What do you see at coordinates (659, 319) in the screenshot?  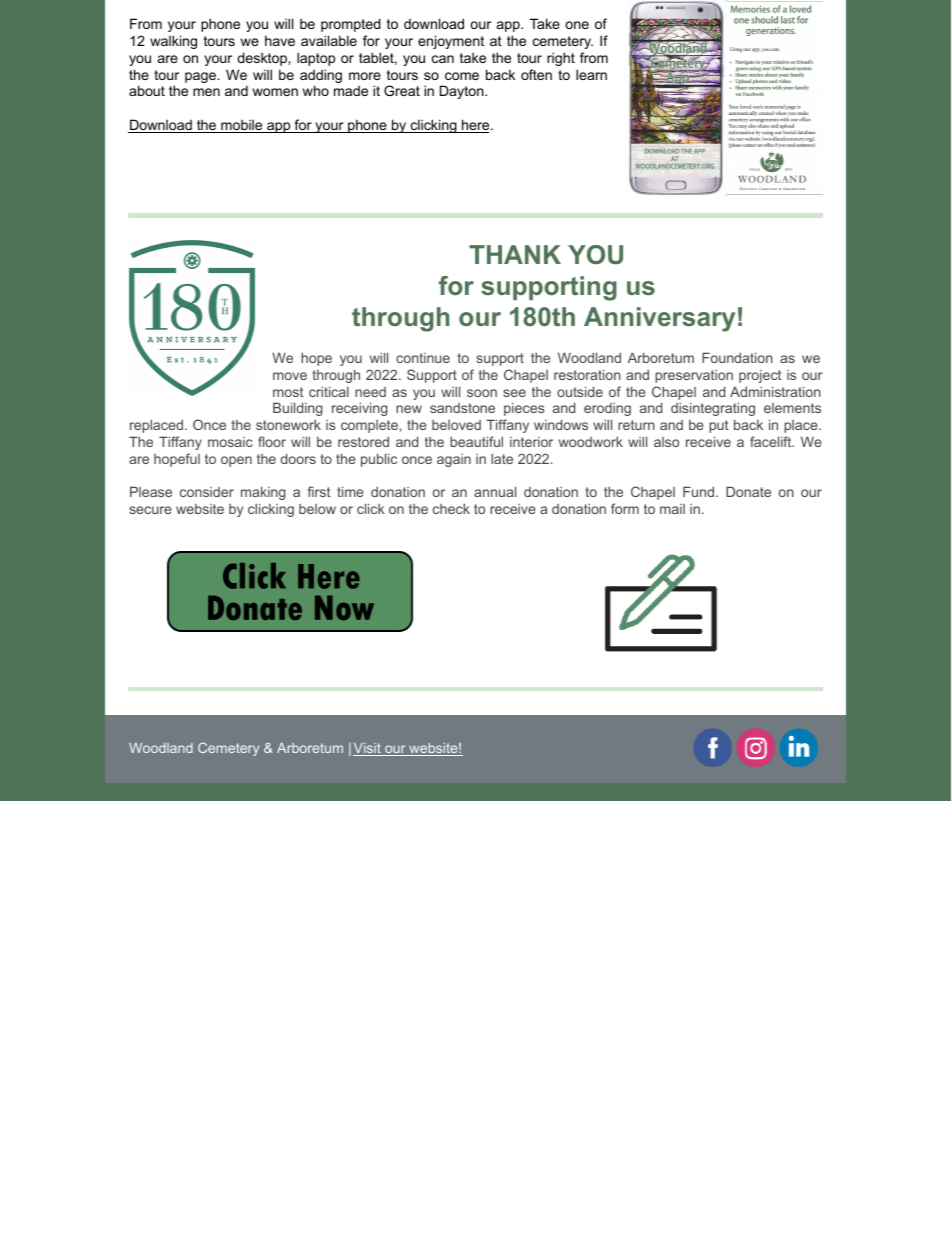 I see `Anniversary` at bounding box center [659, 319].
